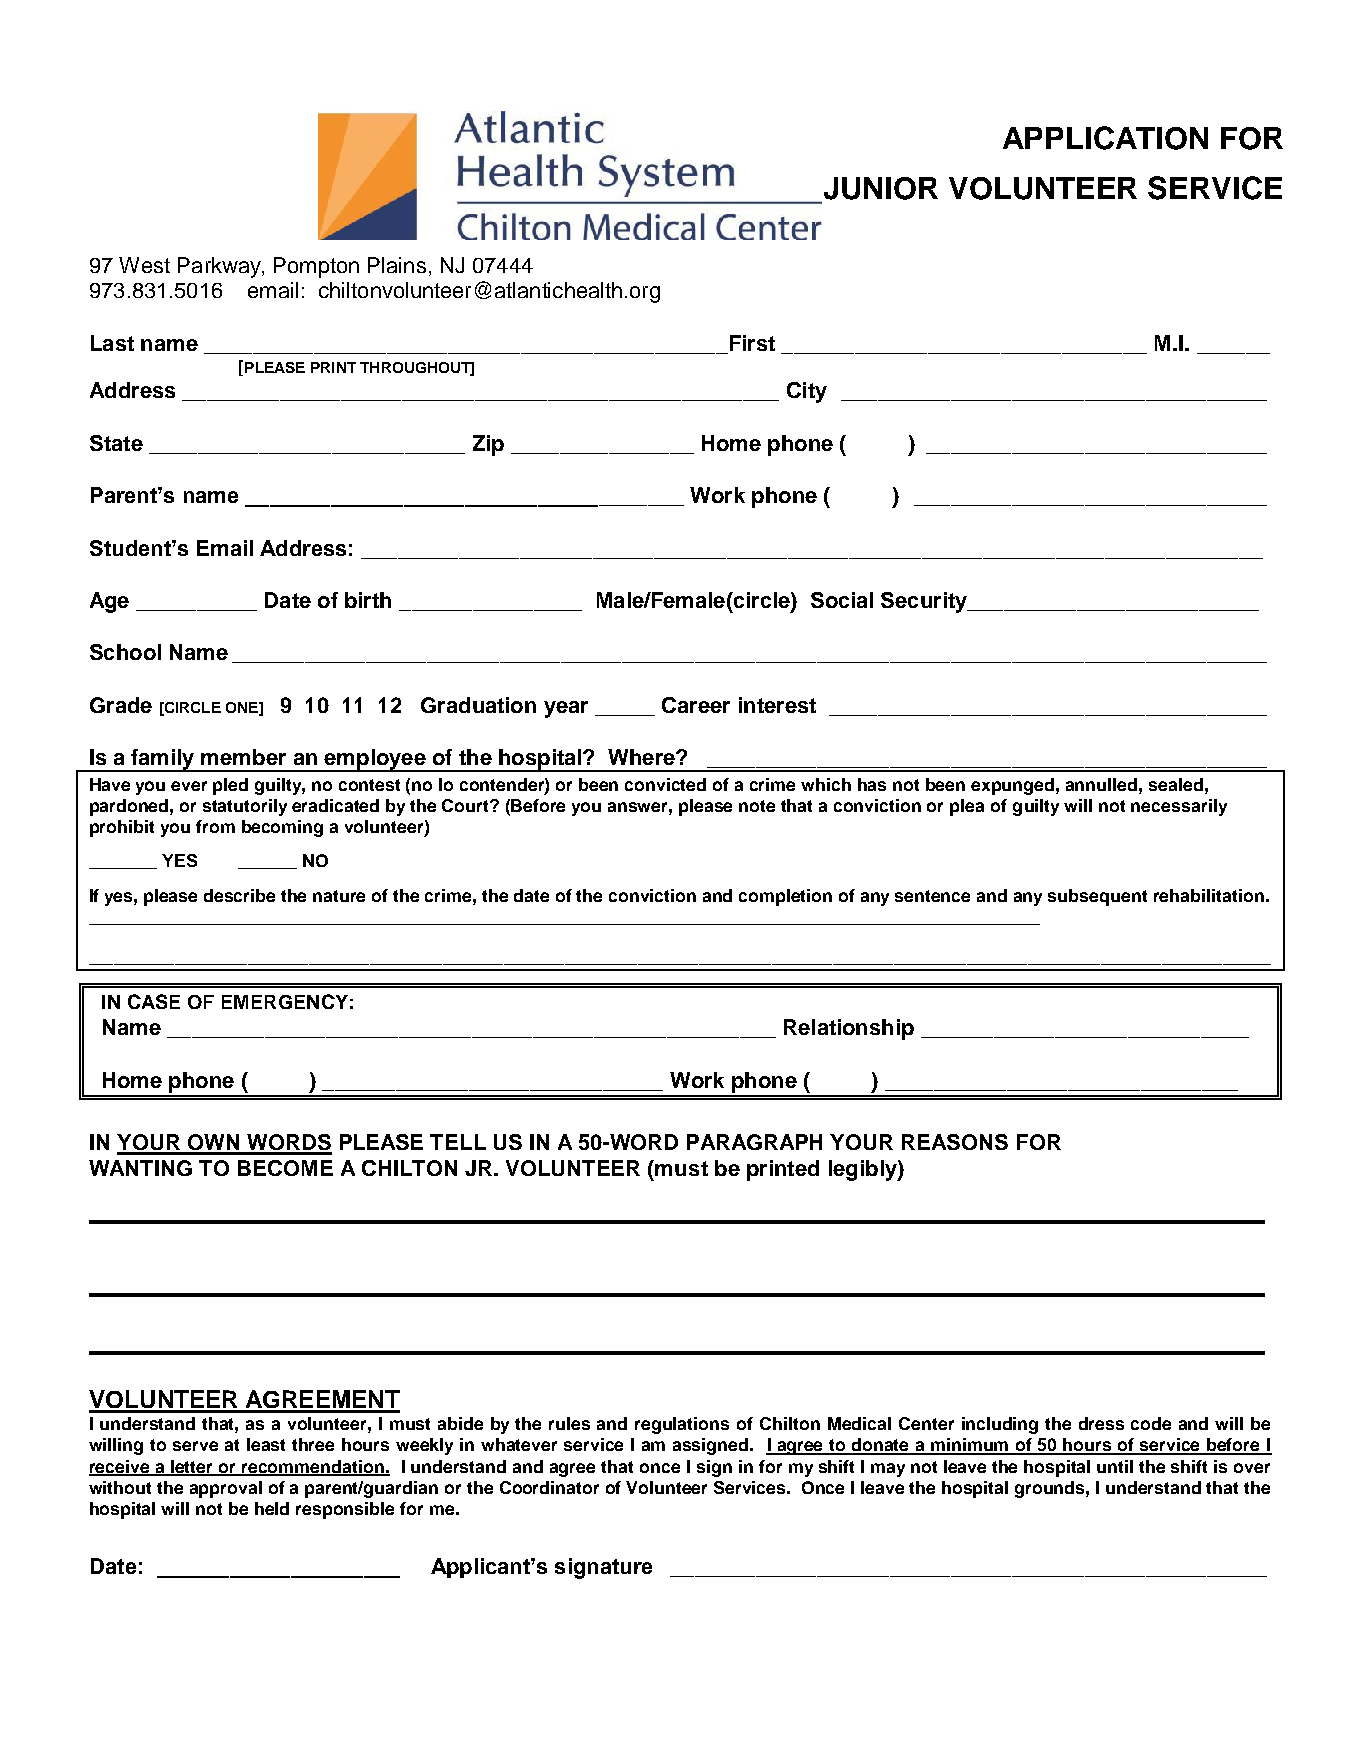 The width and height of the screenshot is (1351, 1749). What do you see at coordinates (842, 600) in the screenshot?
I see `Social` at bounding box center [842, 600].
